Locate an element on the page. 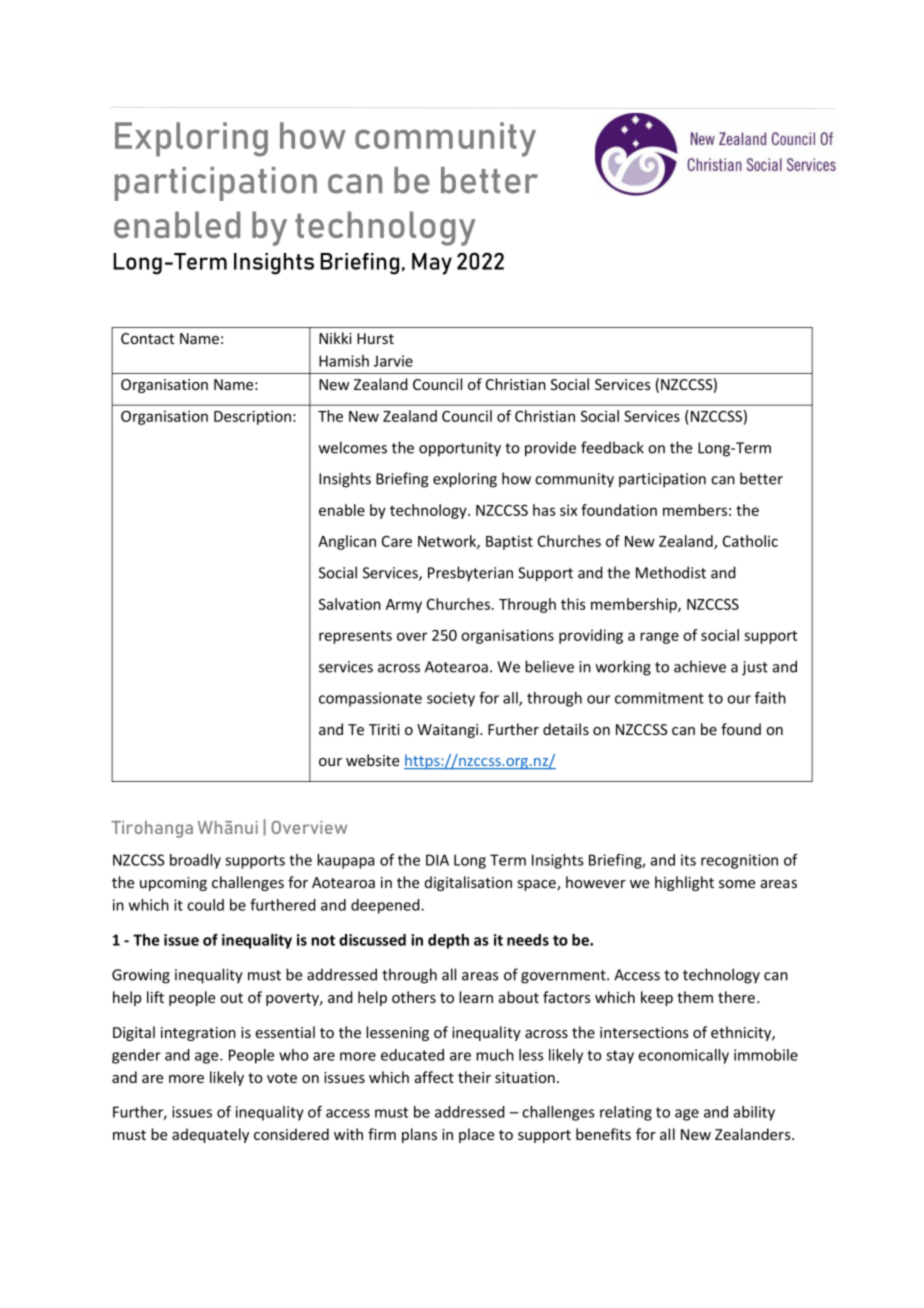  place is located at coordinates (476, 1135).
